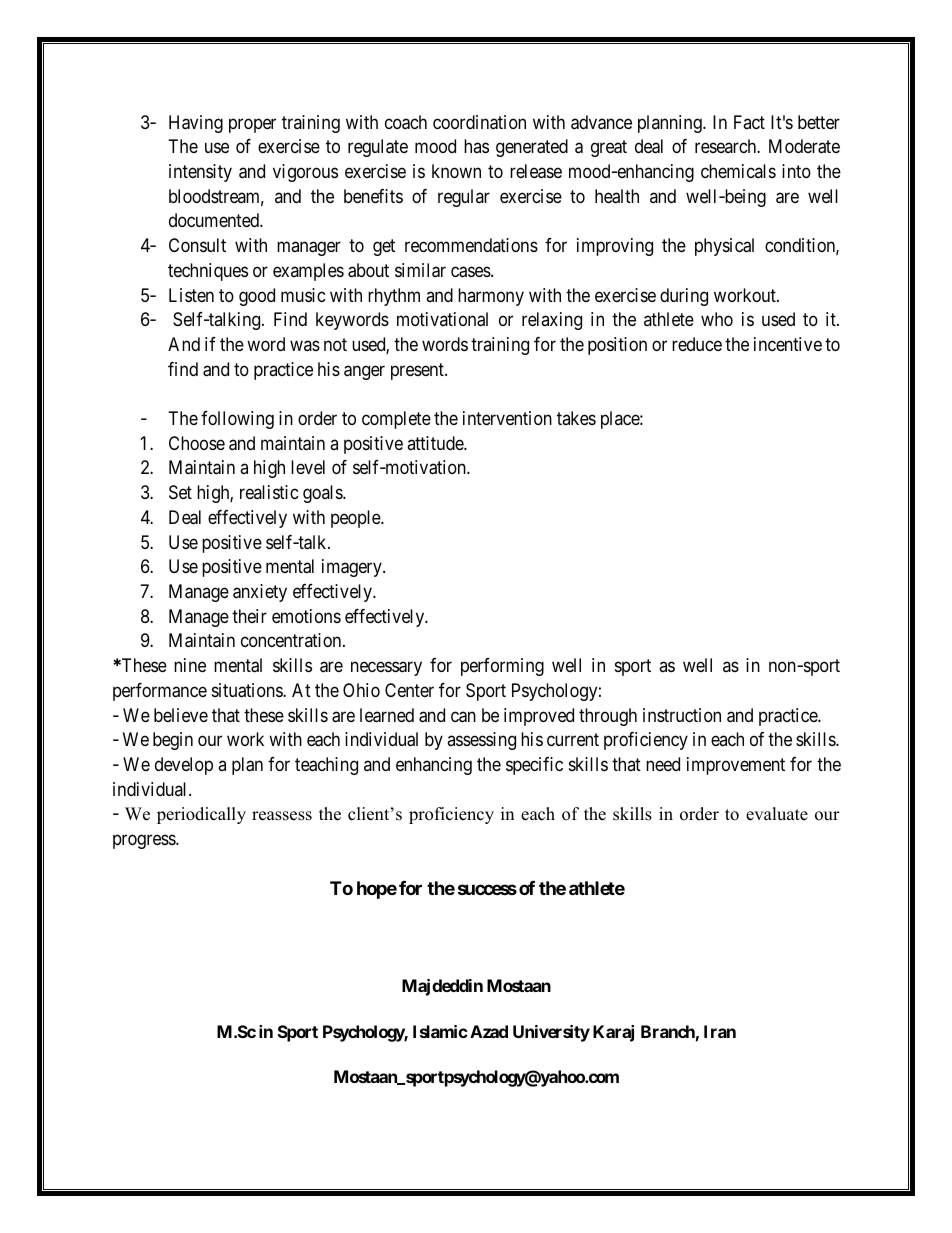  I want to click on Iran, so click(720, 1031).
